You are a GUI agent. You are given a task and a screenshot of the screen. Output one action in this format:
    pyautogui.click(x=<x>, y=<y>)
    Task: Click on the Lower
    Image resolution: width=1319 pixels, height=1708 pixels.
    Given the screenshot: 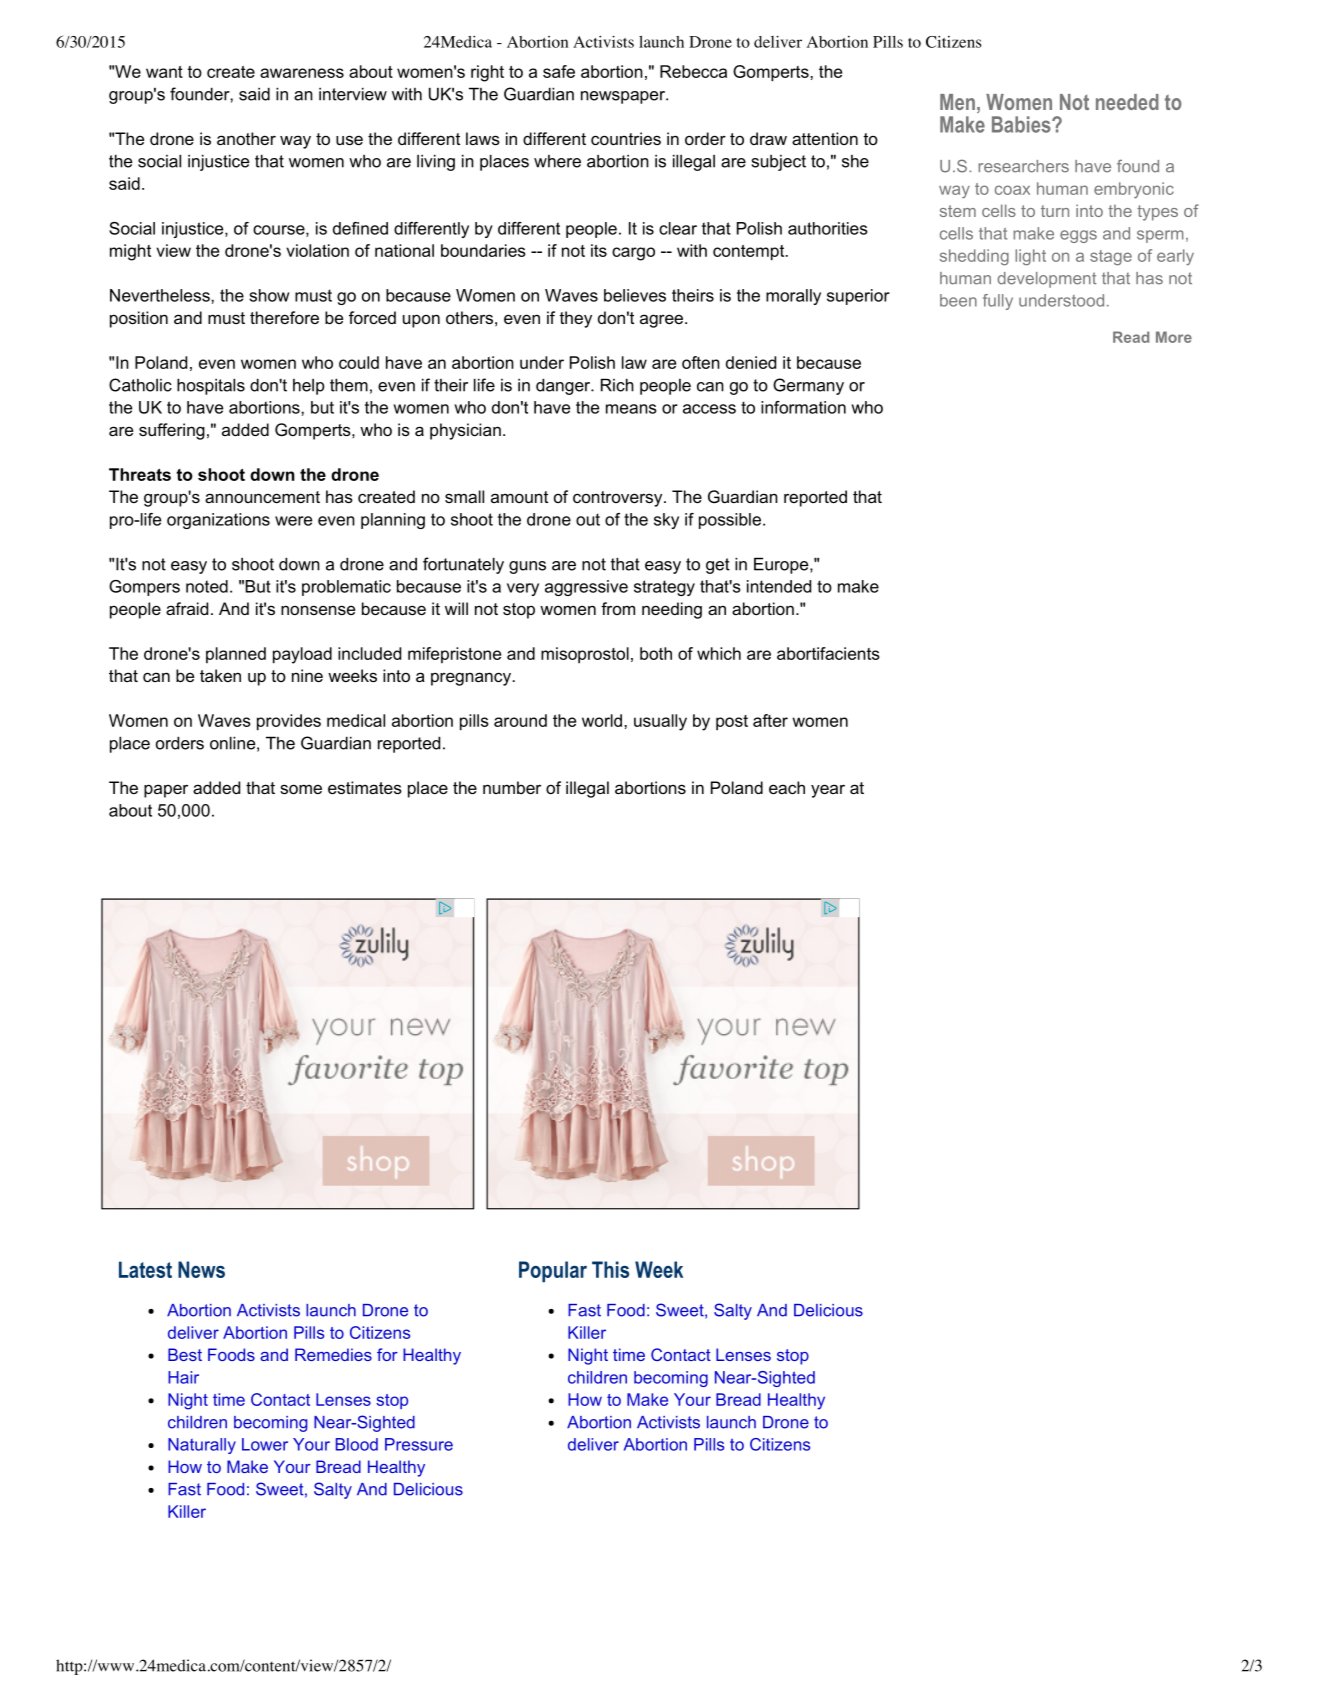 What is the action you would take?
    pyautogui.click(x=265, y=1444)
